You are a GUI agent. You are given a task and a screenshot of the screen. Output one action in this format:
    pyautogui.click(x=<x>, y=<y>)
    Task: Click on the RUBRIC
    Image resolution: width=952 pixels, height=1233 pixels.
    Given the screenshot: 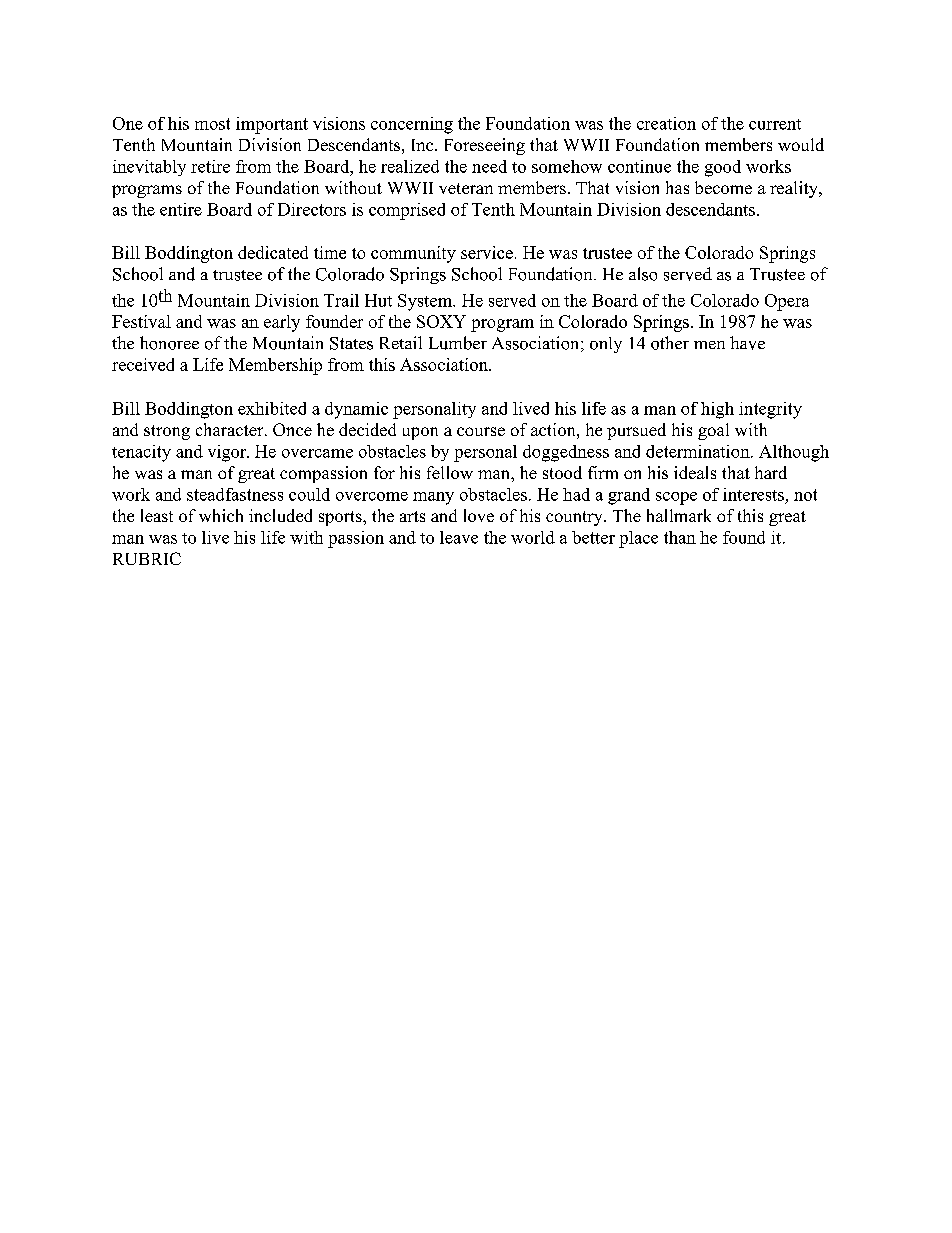 What is the action you would take?
    pyautogui.click(x=147, y=558)
